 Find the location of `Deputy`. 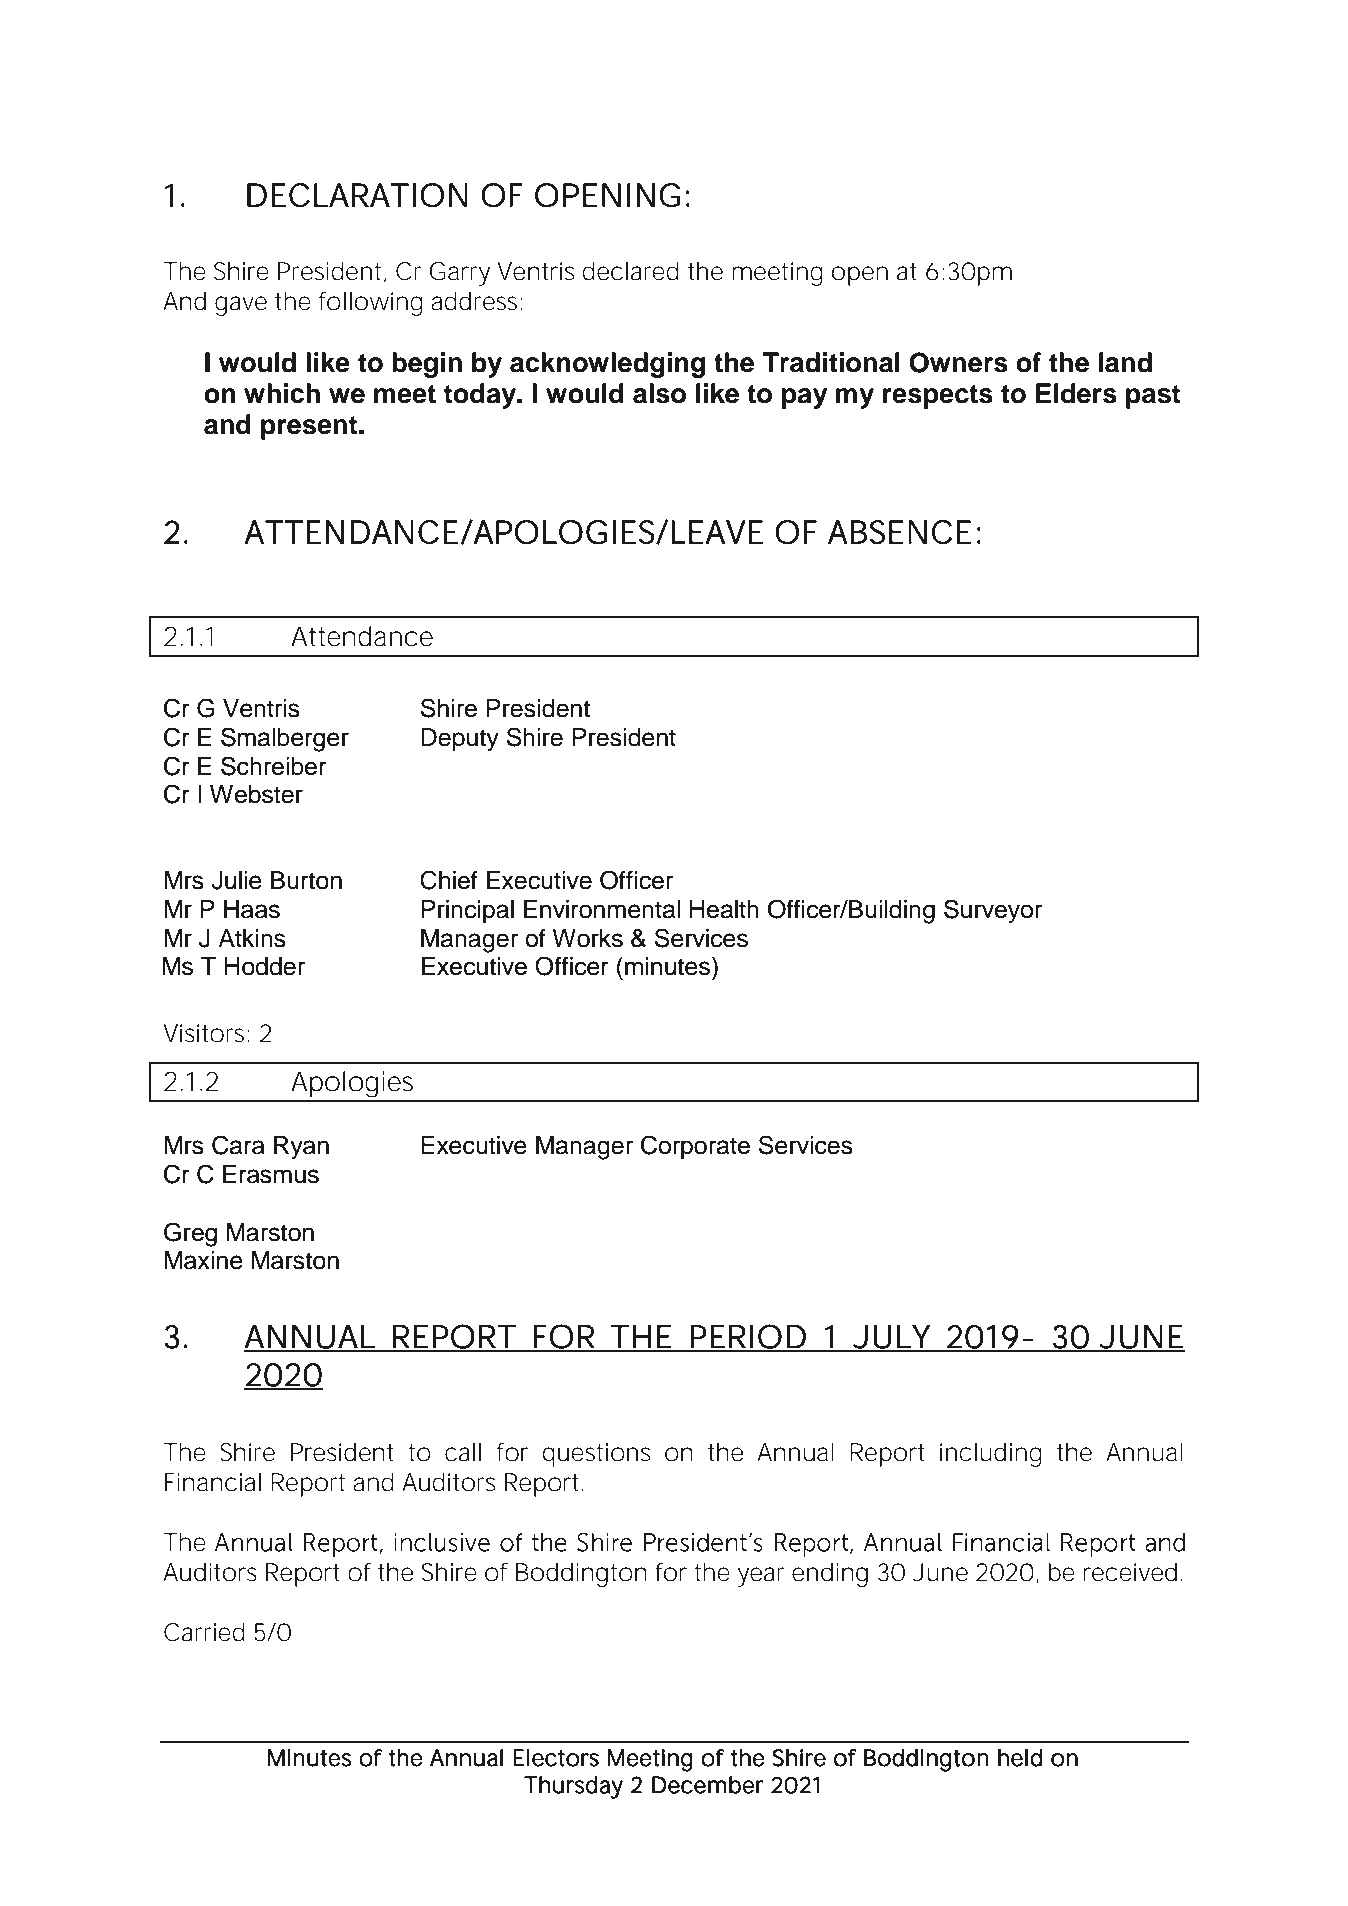

Deputy is located at coordinates (460, 740).
